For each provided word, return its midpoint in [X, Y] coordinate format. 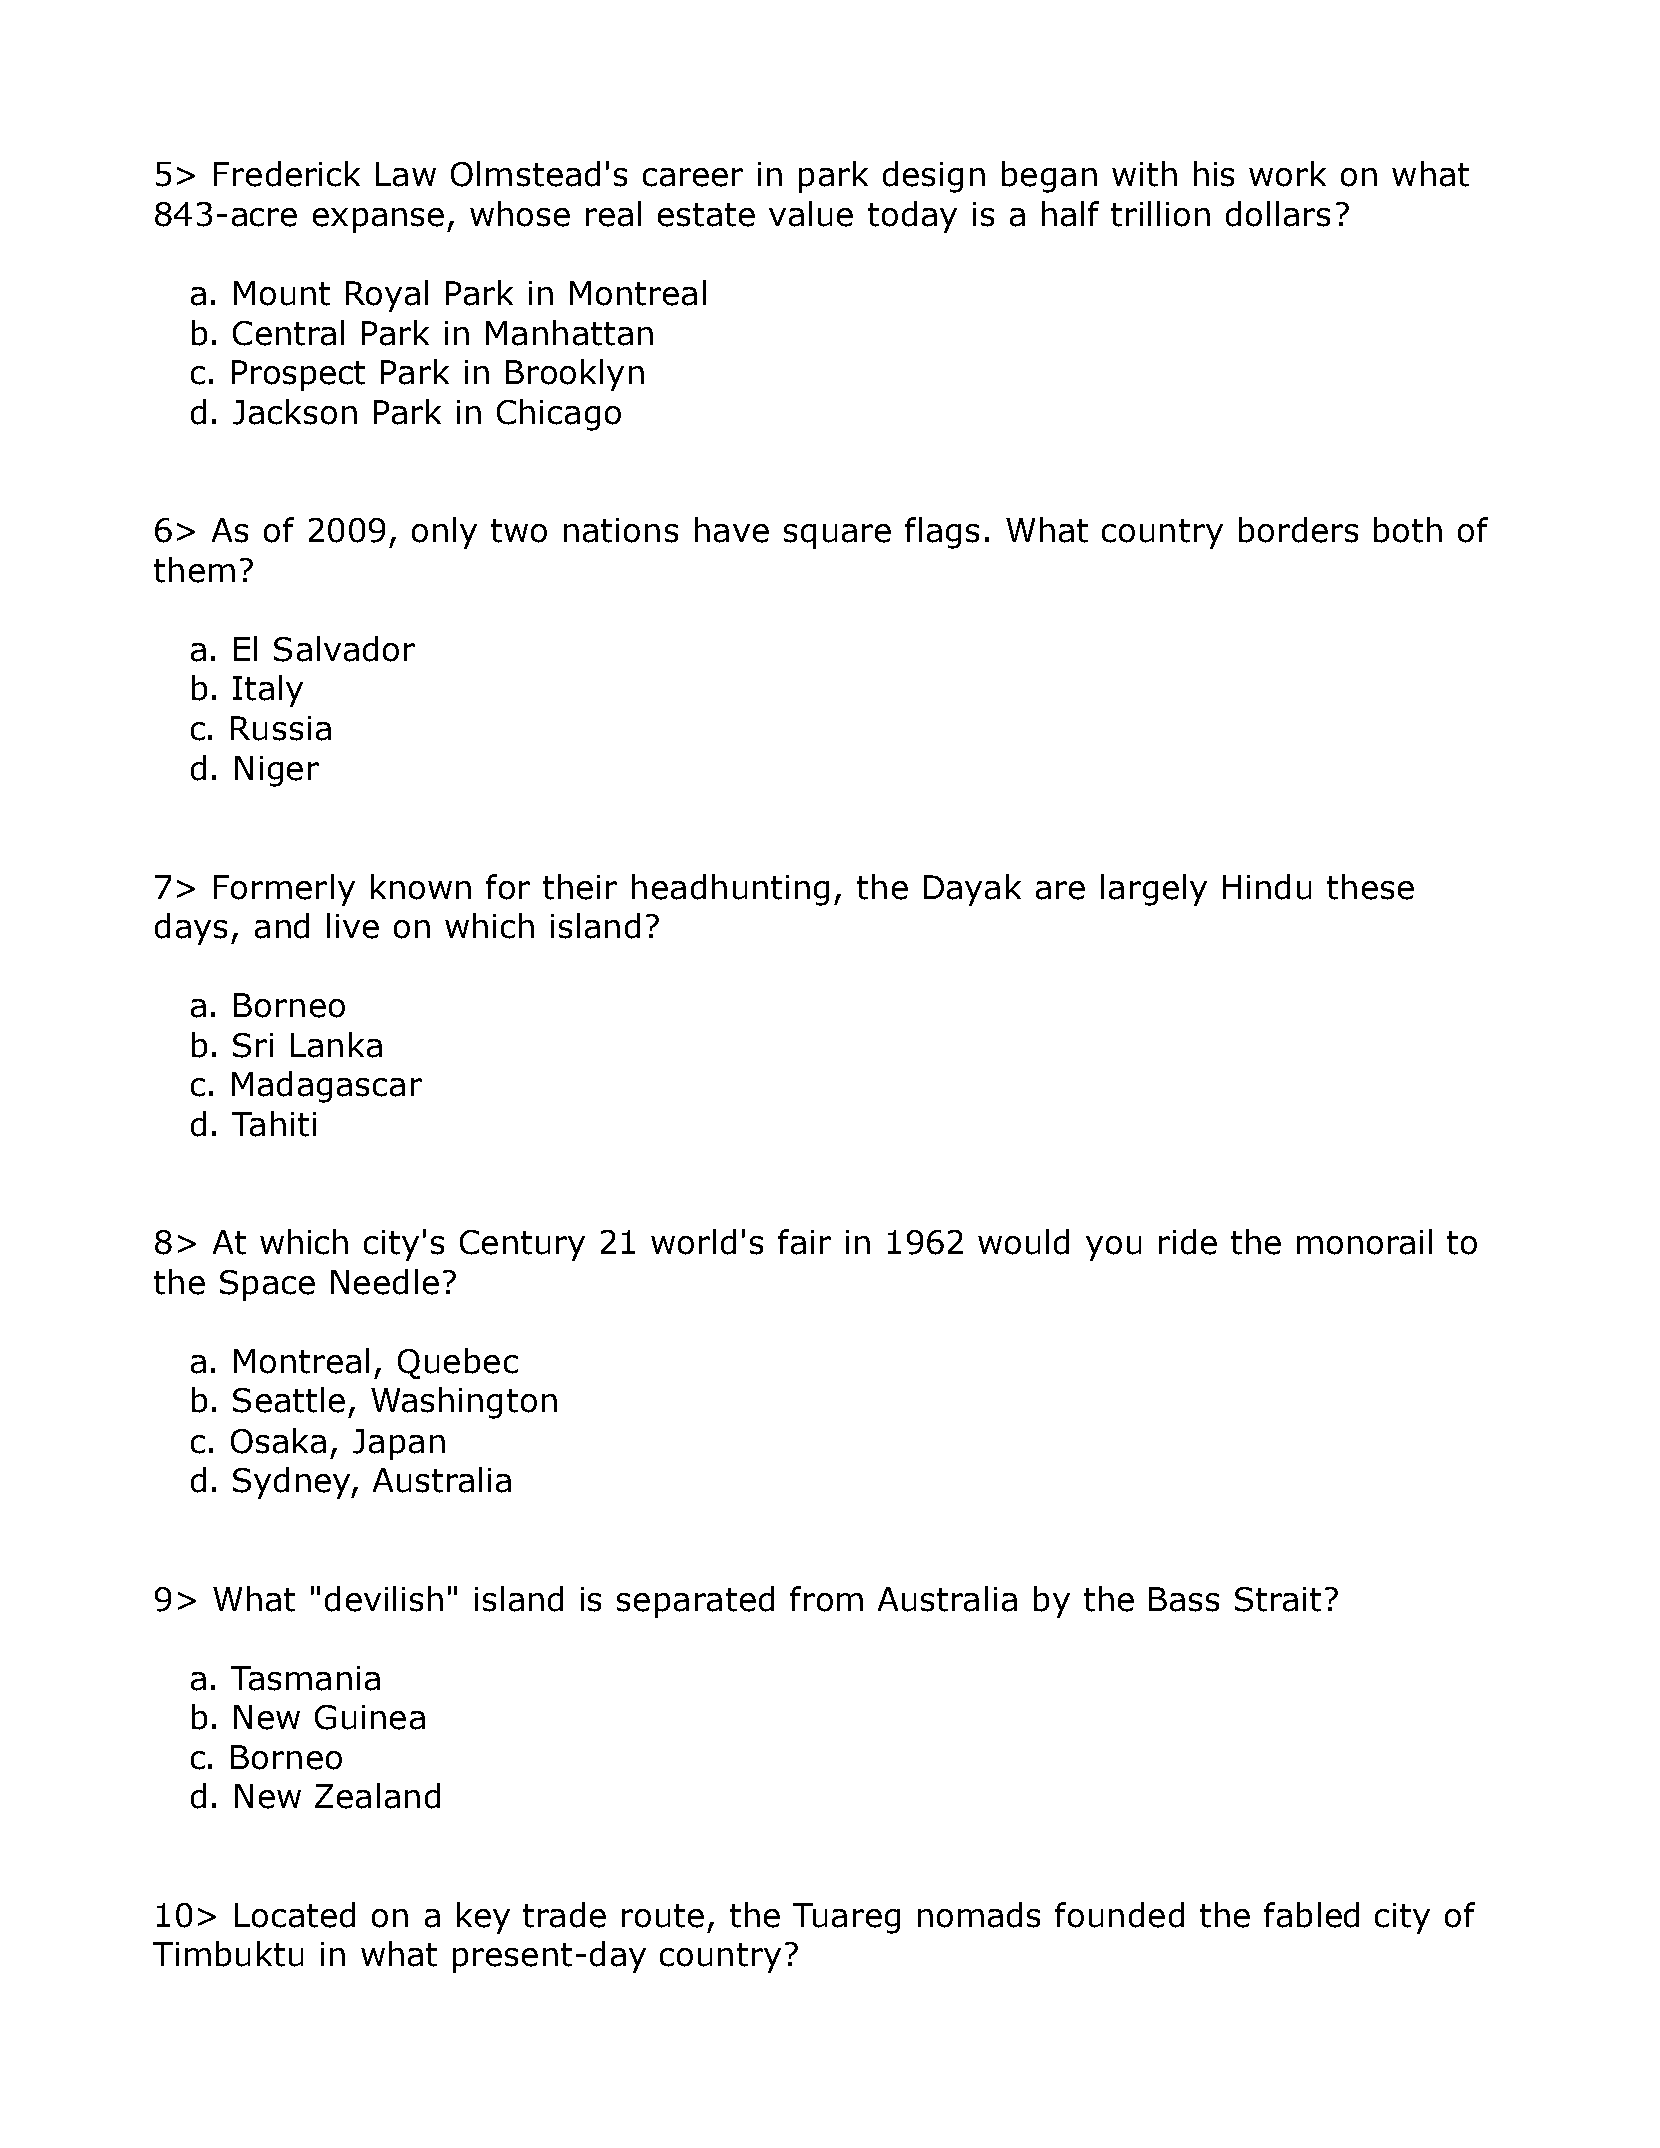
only [444, 533]
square [837, 536]
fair [804, 1242]
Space [267, 1285]
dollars [1278, 214]
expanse [378, 220]
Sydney [293, 1483]
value [811, 214]
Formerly [284, 890]
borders [1298, 530]
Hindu [1267, 887]
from [826, 1599]
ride [1188, 1242]
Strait [1278, 1599]
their [580, 887]
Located [295, 1915]
